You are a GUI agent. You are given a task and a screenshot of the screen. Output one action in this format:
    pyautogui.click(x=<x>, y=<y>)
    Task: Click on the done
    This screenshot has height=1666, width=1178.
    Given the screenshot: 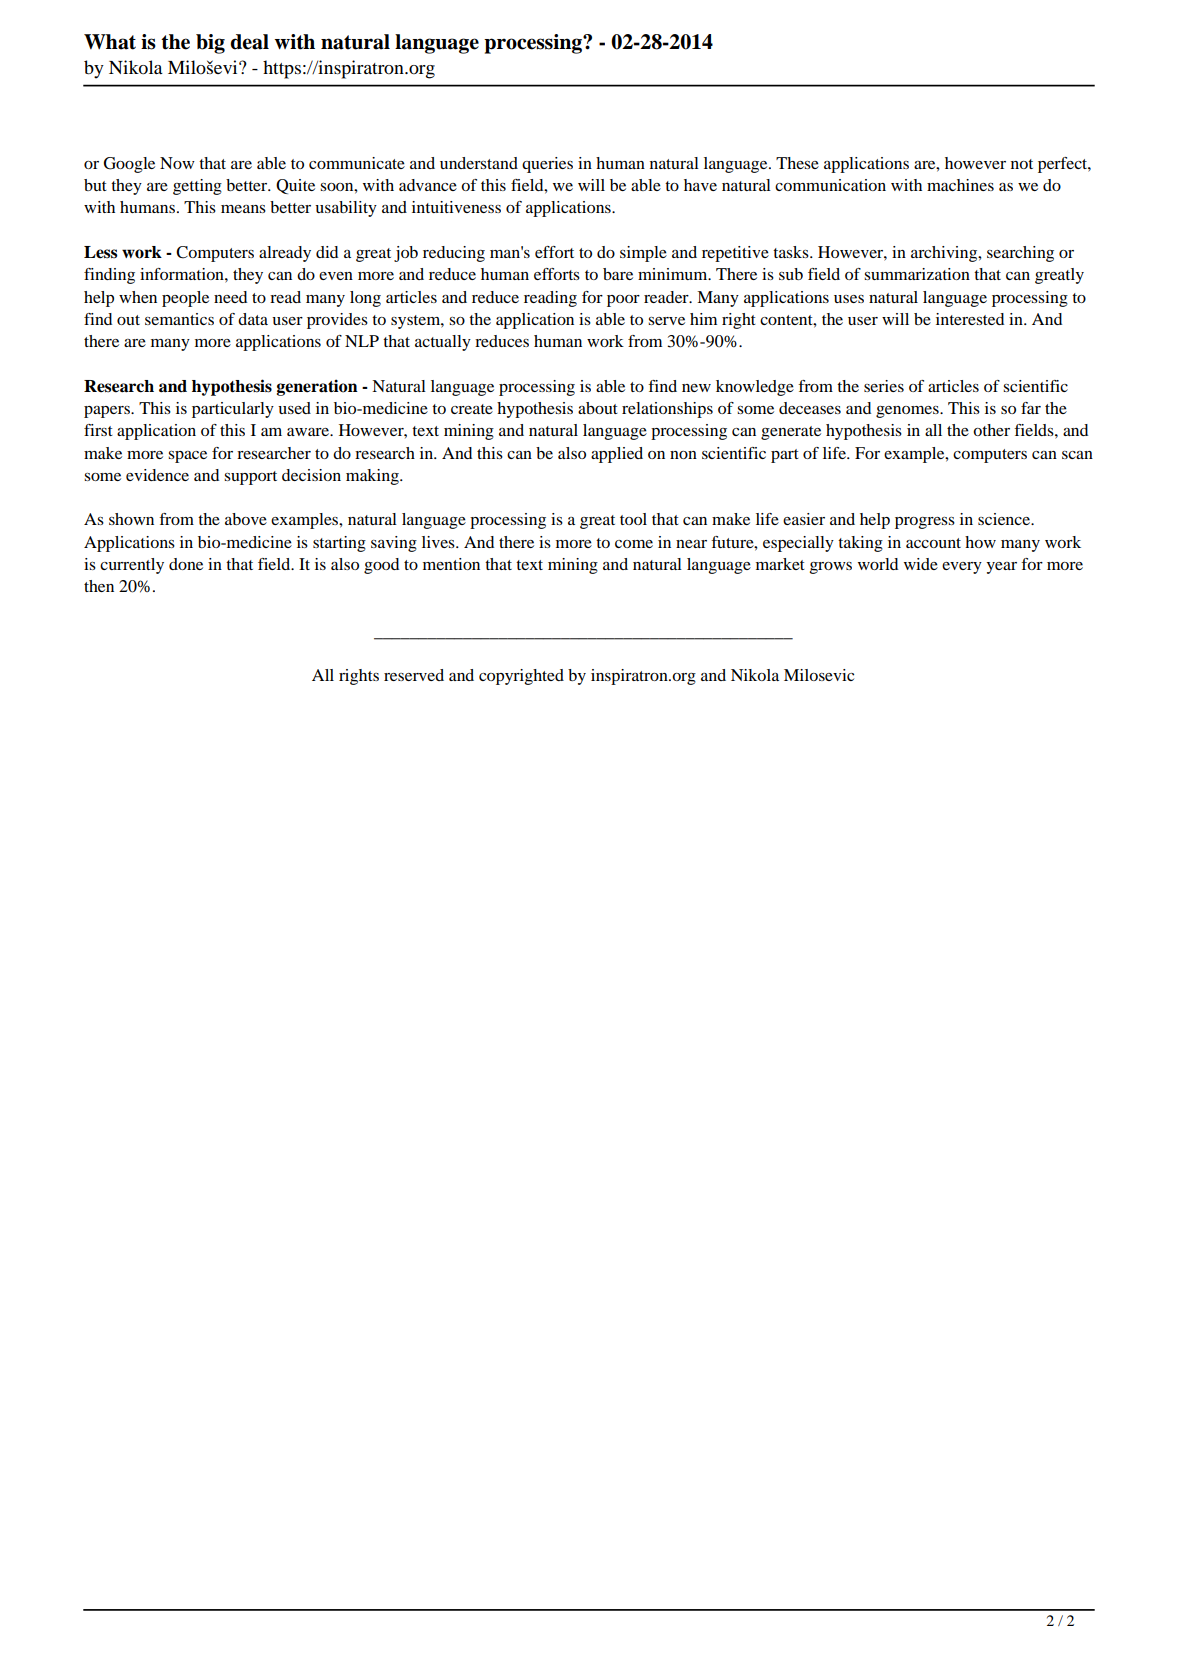 What is the action you would take?
    pyautogui.click(x=186, y=564)
